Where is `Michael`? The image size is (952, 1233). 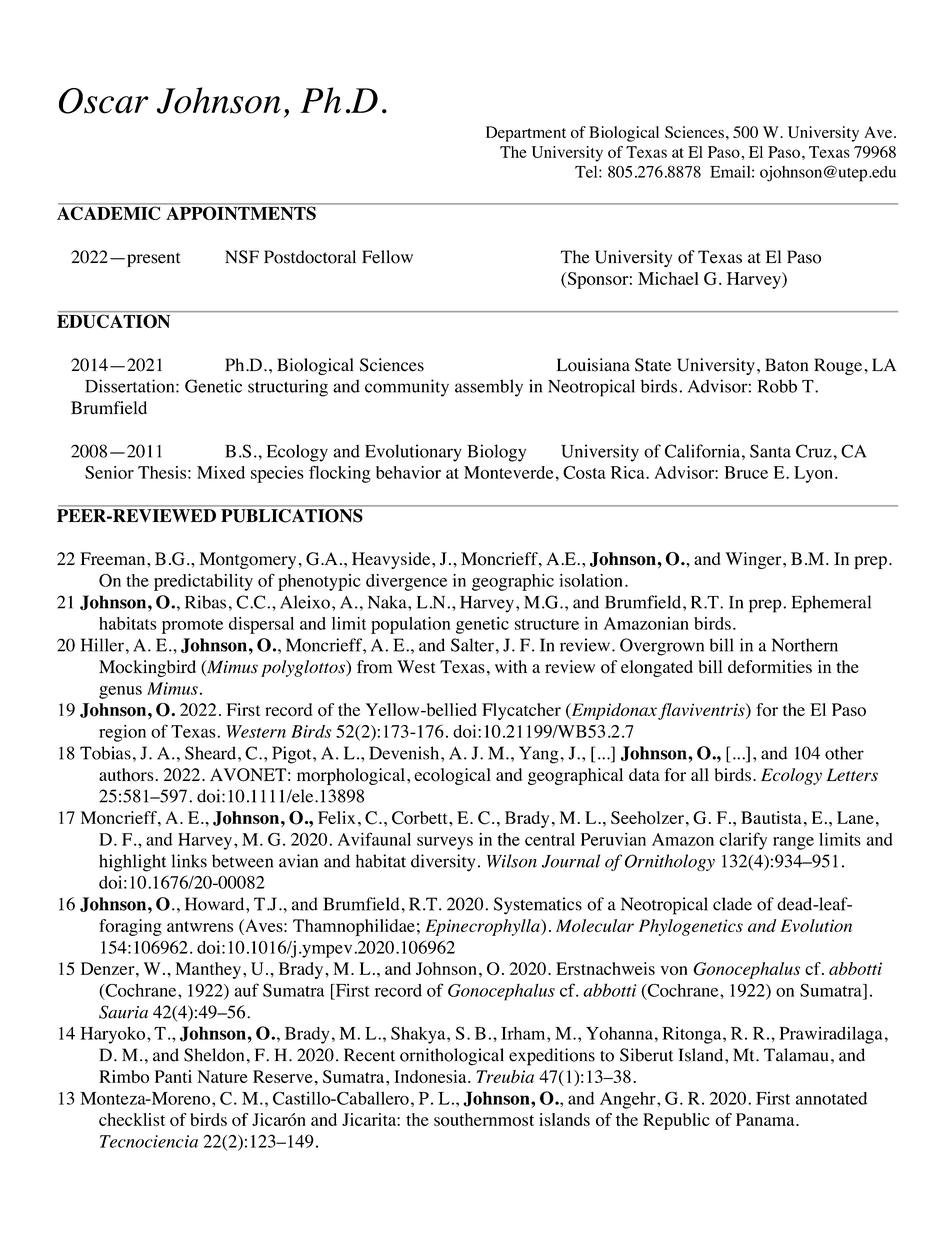 Michael is located at coordinates (668, 278).
